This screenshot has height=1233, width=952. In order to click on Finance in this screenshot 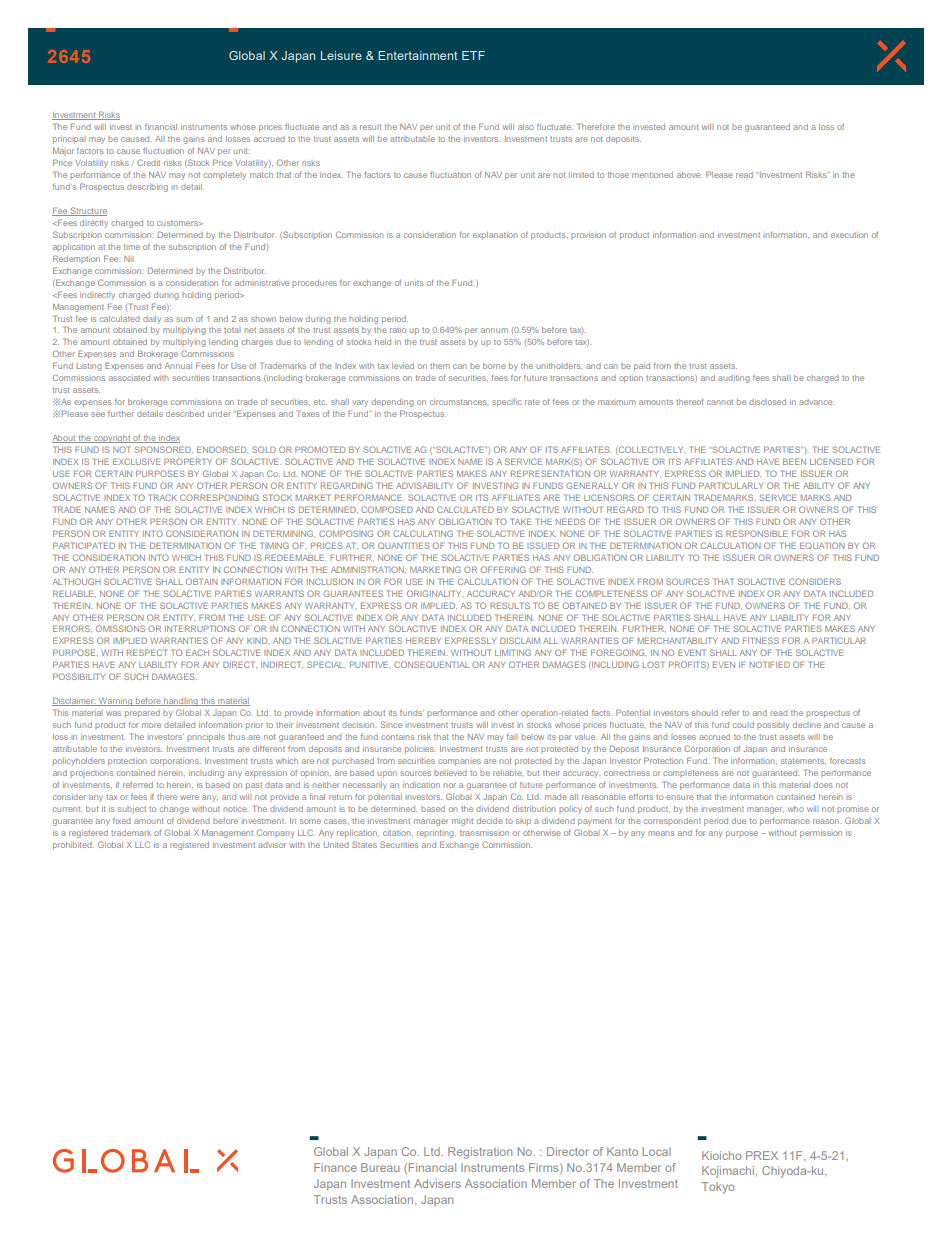, I will do `click(335, 1167)`.
